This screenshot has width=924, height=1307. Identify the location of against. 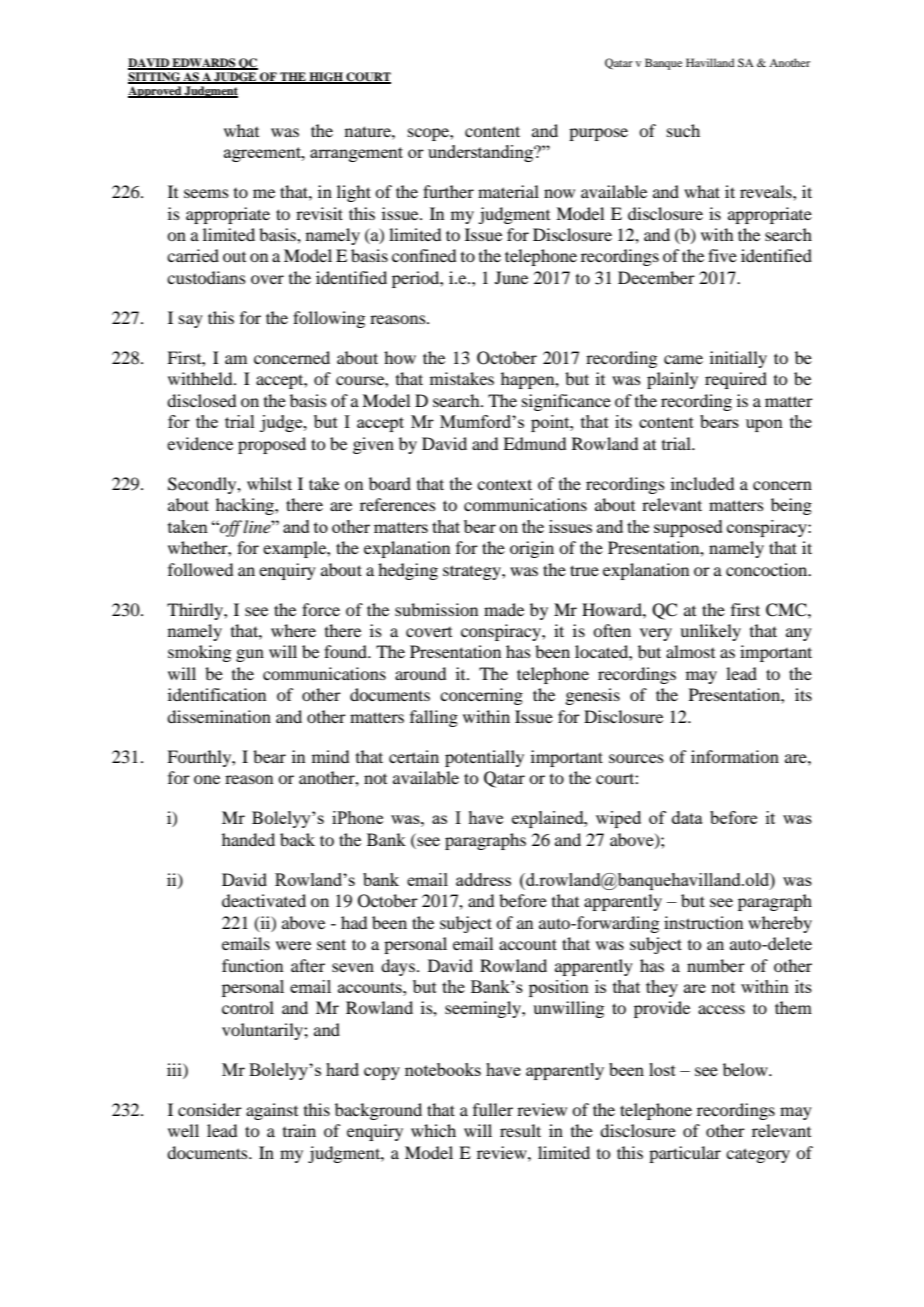
(272, 1111).
